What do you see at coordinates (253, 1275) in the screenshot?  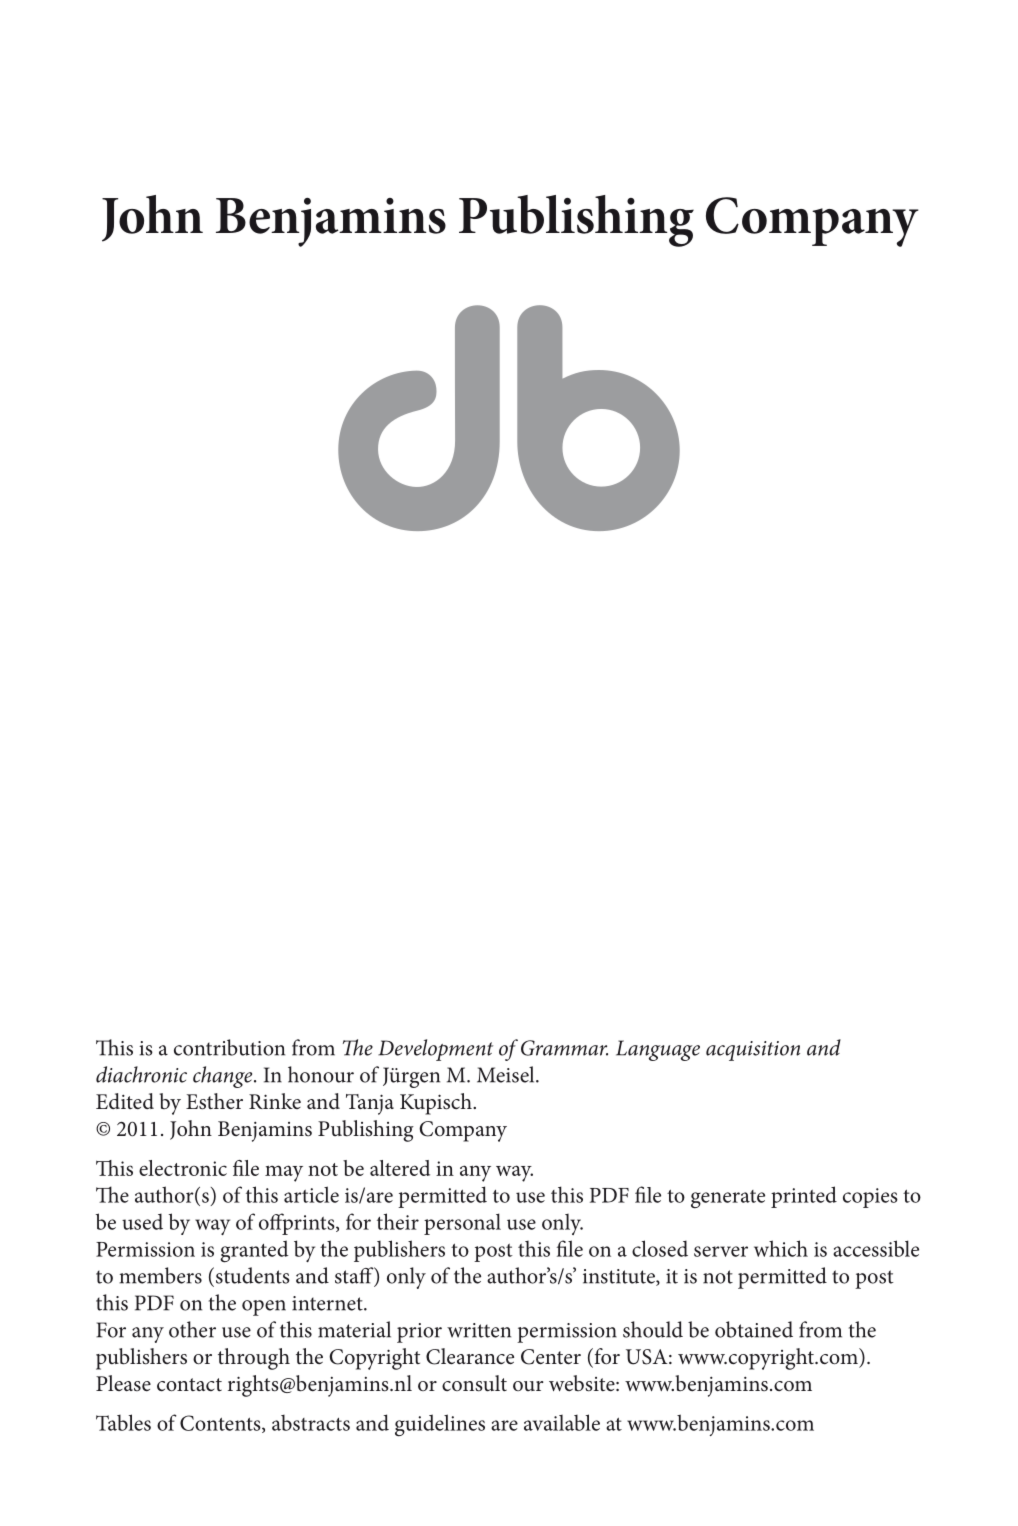 I see `students` at bounding box center [253, 1275].
